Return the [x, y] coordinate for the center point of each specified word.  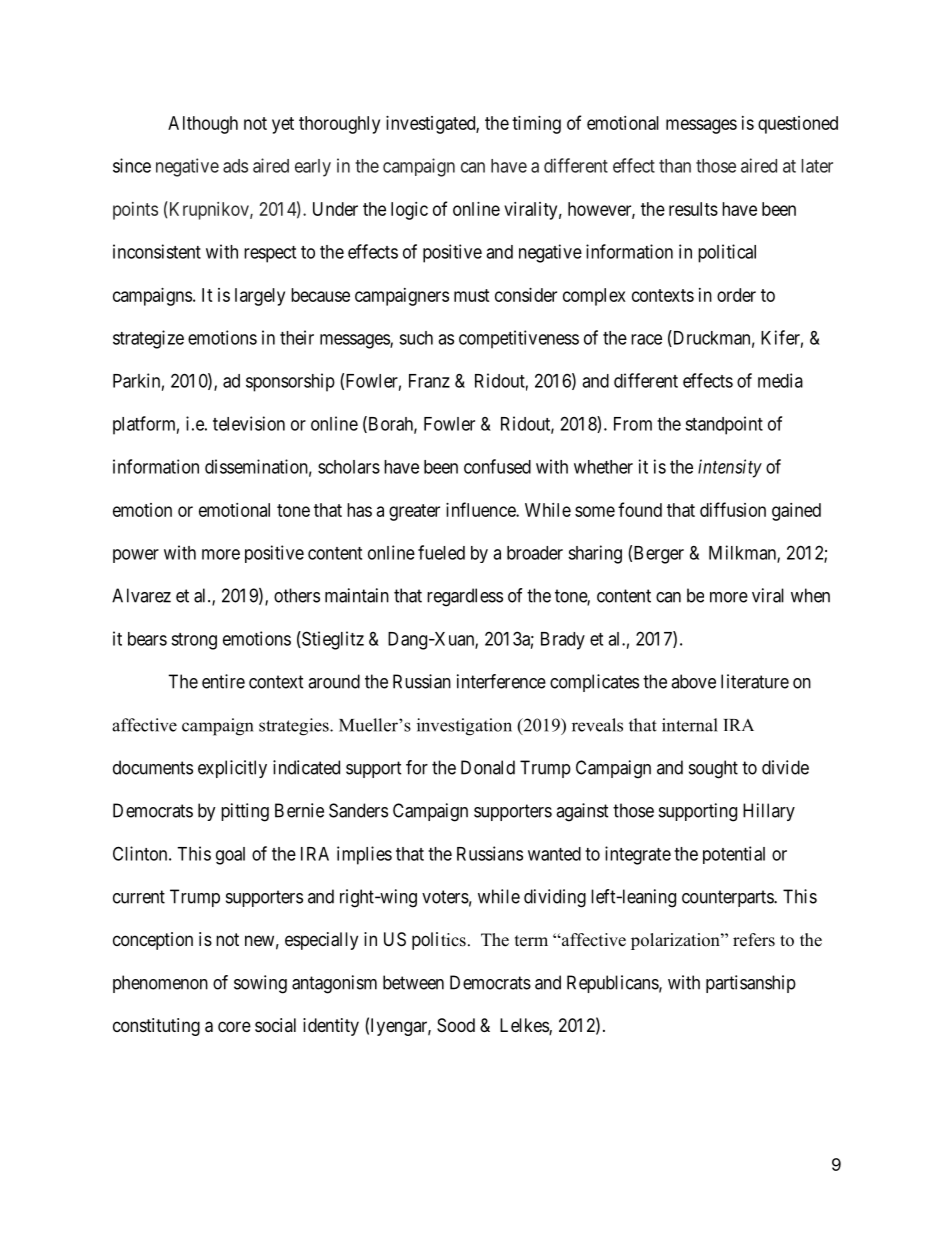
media [780, 380]
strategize [148, 339]
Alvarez [141, 595]
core [234, 1026]
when [810, 595]
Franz [429, 381]
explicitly [232, 769]
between [413, 982]
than [675, 166]
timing [536, 125]
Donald [488, 767]
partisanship [751, 984]
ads [235, 166]
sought [713, 769]
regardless [465, 597]
